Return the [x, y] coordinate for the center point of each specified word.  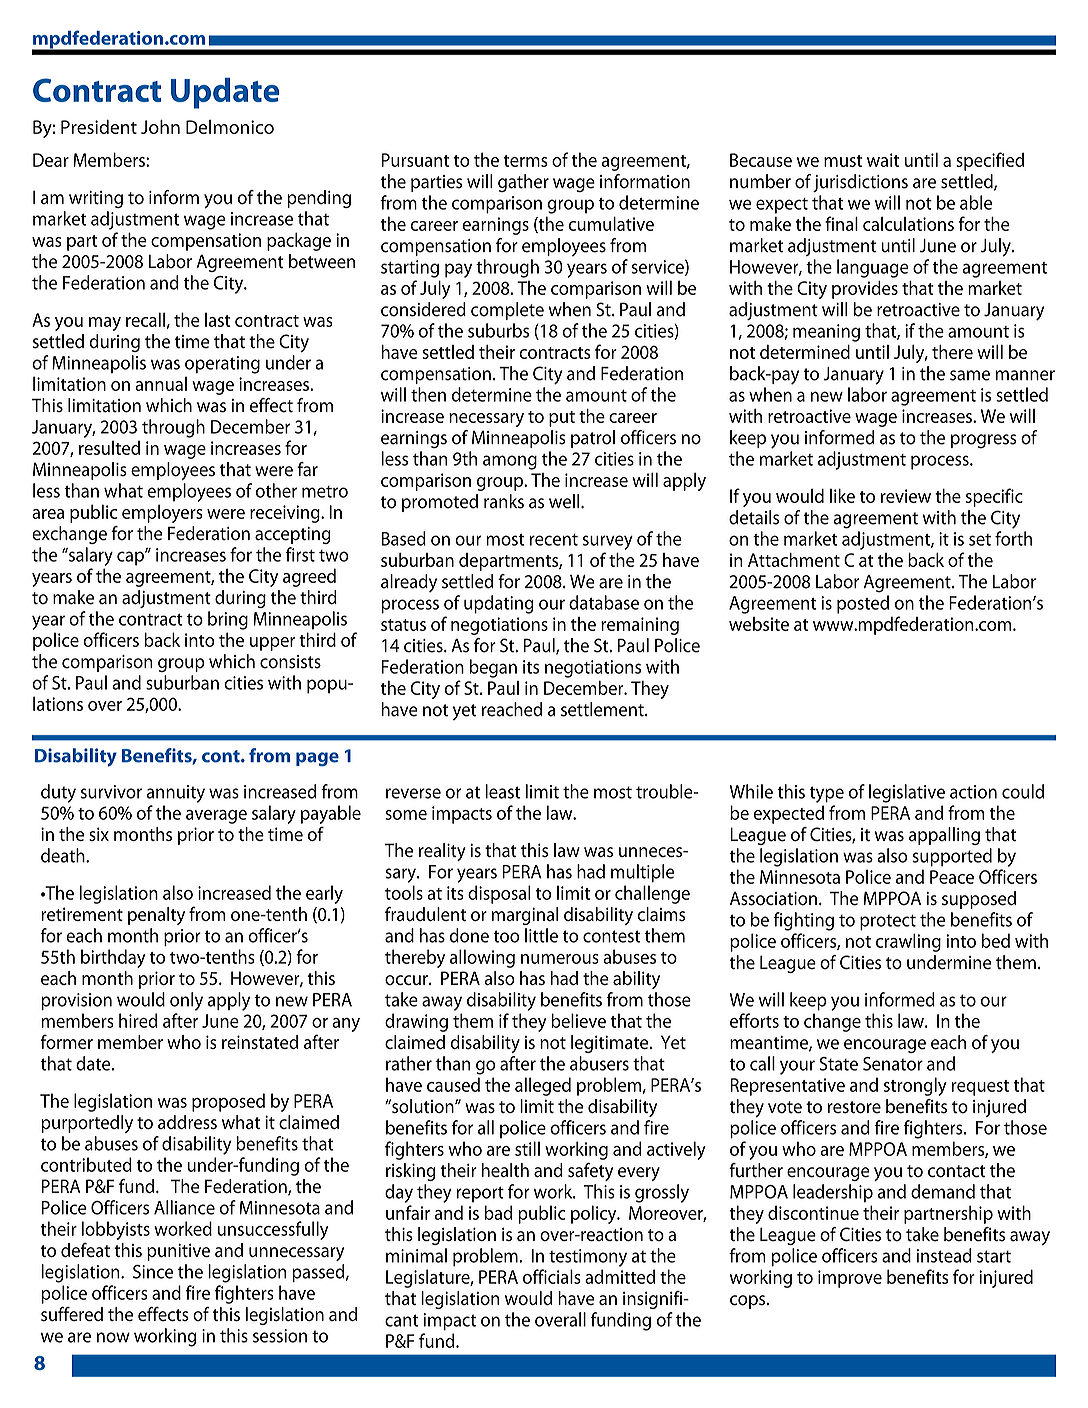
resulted [109, 447]
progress [984, 441]
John [160, 127]
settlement [603, 709]
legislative [907, 793]
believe [578, 1020]
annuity [175, 794]
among [510, 462]
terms [526, 161]
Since [153, 1272]
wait [883, 160]
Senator [893, 1064]
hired [138, 1020]
